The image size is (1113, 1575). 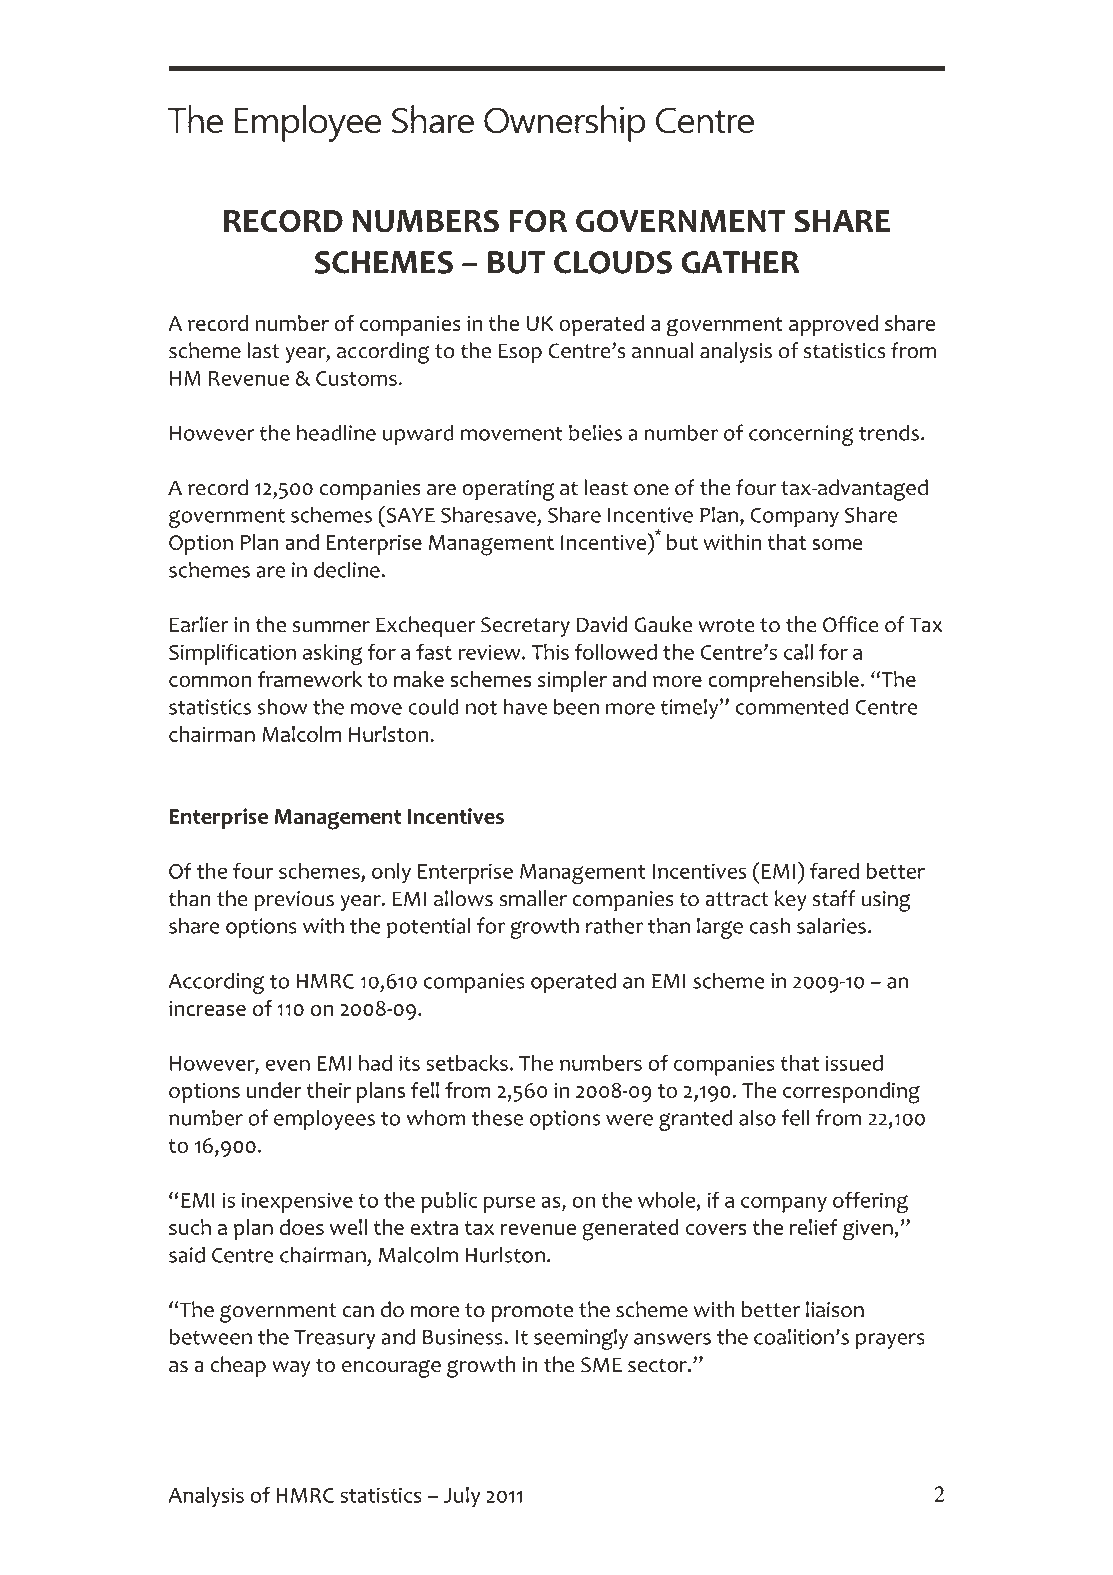 I want to click on purse, so click(x=509, y=1204).
